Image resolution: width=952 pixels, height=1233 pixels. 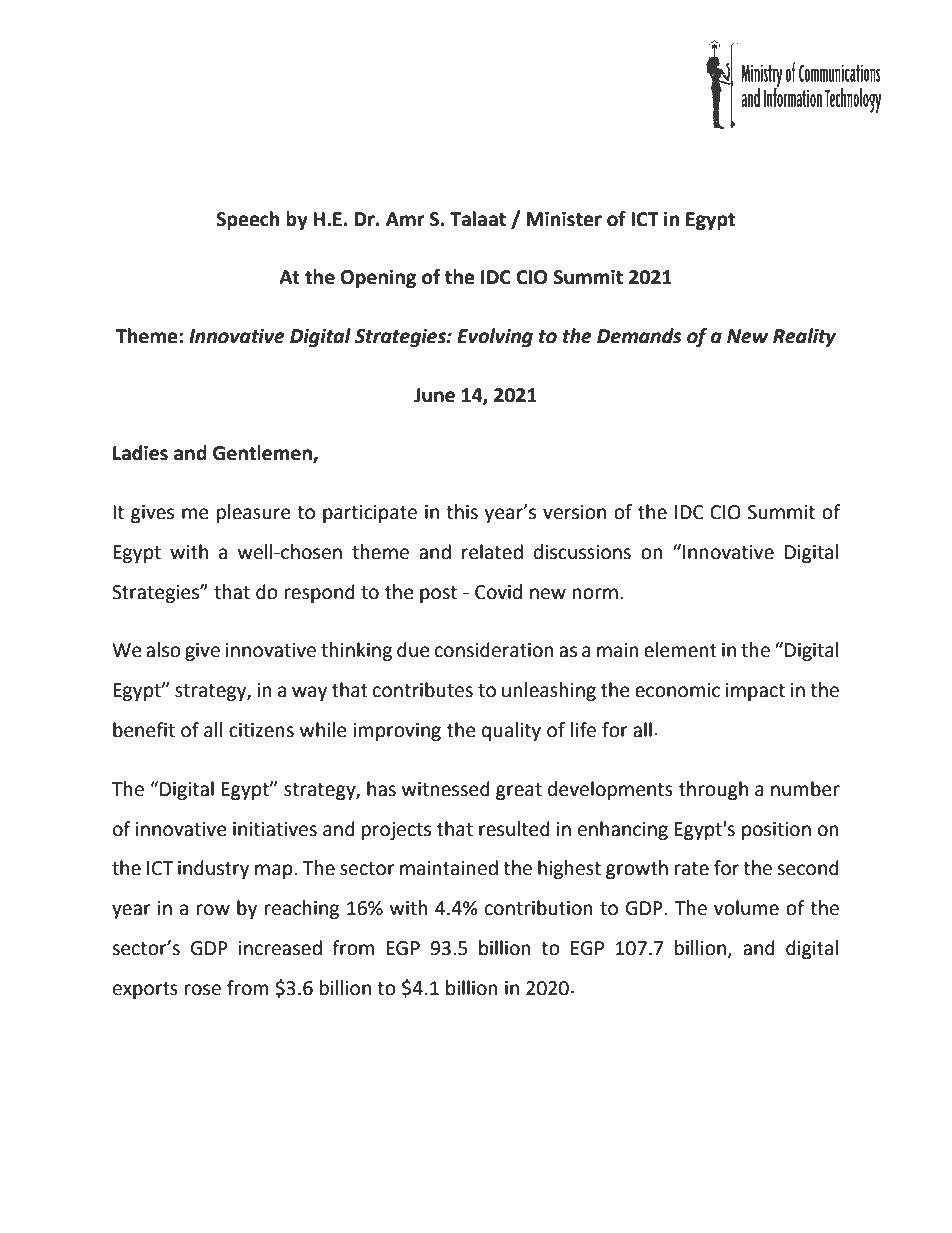 What do you see at coordinates (275, 829) in the document?
I see `initiatives` at bounding box center [275, 829].
